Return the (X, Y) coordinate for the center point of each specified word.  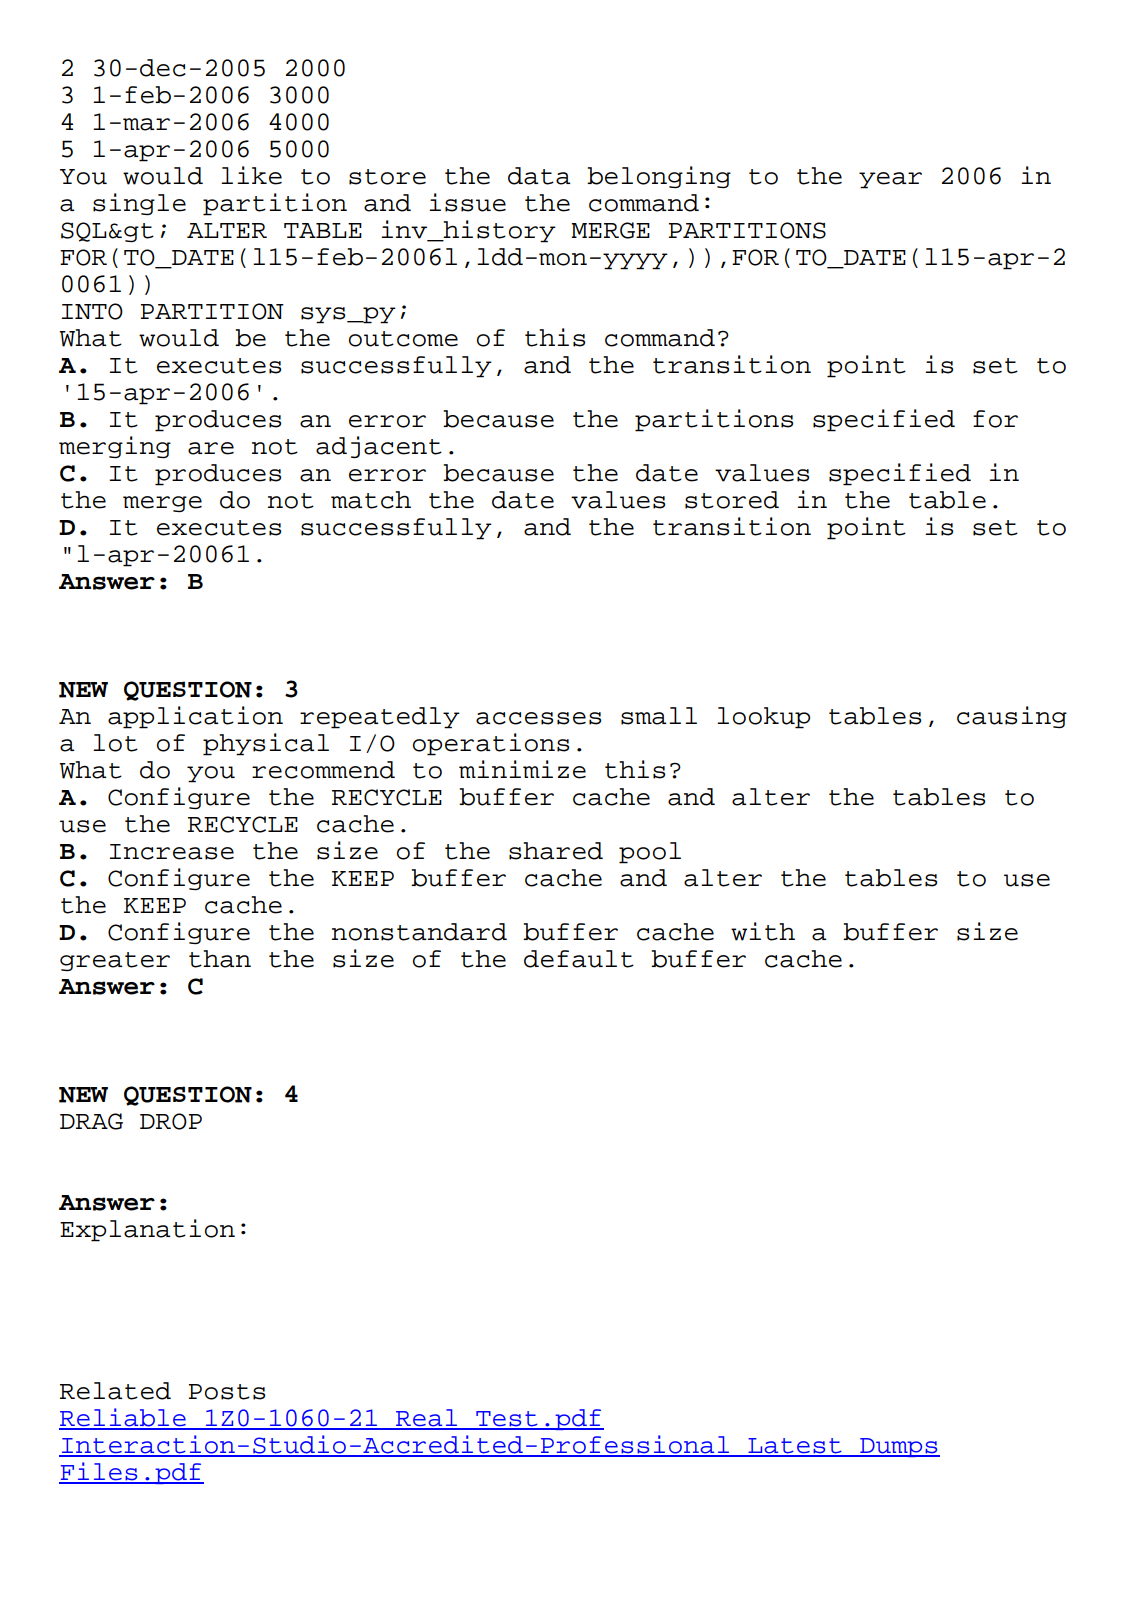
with (763, 931)
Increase (171, 852)
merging (115, 447)
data (539, 176)
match (371, 500)
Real (426, 1419)
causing (1012, 717)
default (579, 959)
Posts (227, 1392)
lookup (763, 718)
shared (556, 851)
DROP (171, 1121)
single (139, 204)
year (890, 180)
